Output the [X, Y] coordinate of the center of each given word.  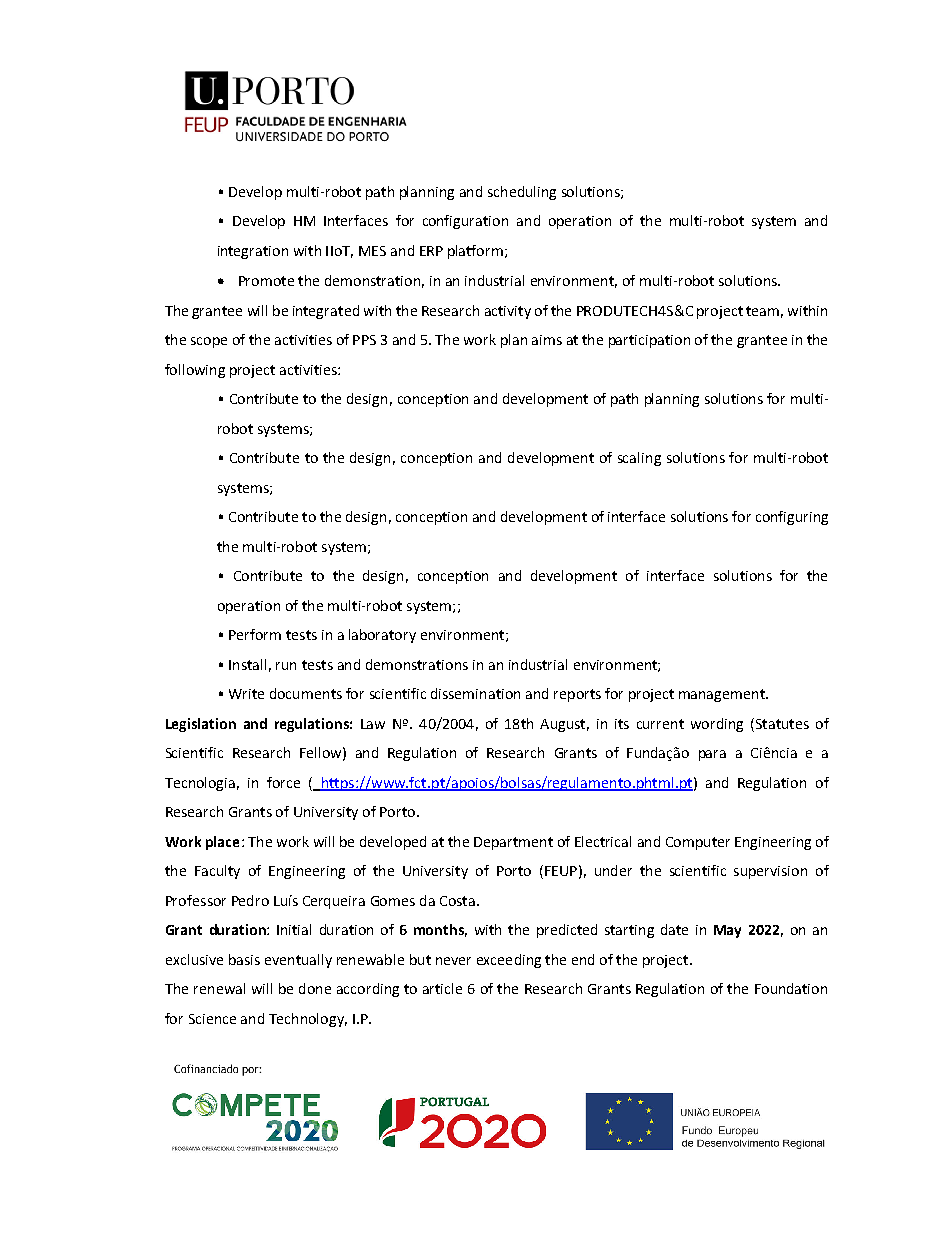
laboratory [382, 636]
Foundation [791, 988]
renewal [219, 988]
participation [649, 341]
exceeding [509, 961]
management [723, 695]
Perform [255, 634]
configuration [465, 222]
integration [253, 252]
